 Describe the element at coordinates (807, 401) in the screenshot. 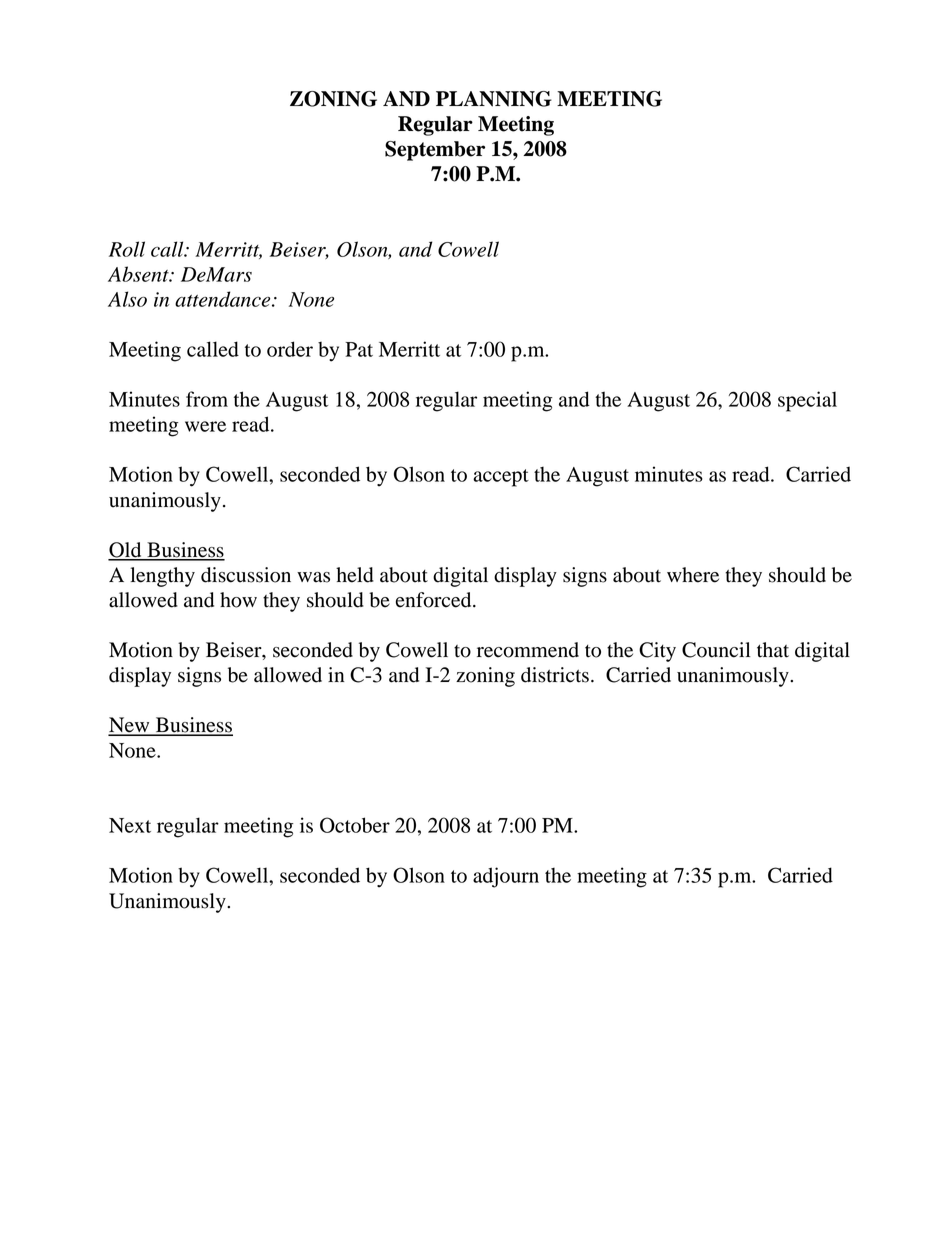

I see `special` at that location.
